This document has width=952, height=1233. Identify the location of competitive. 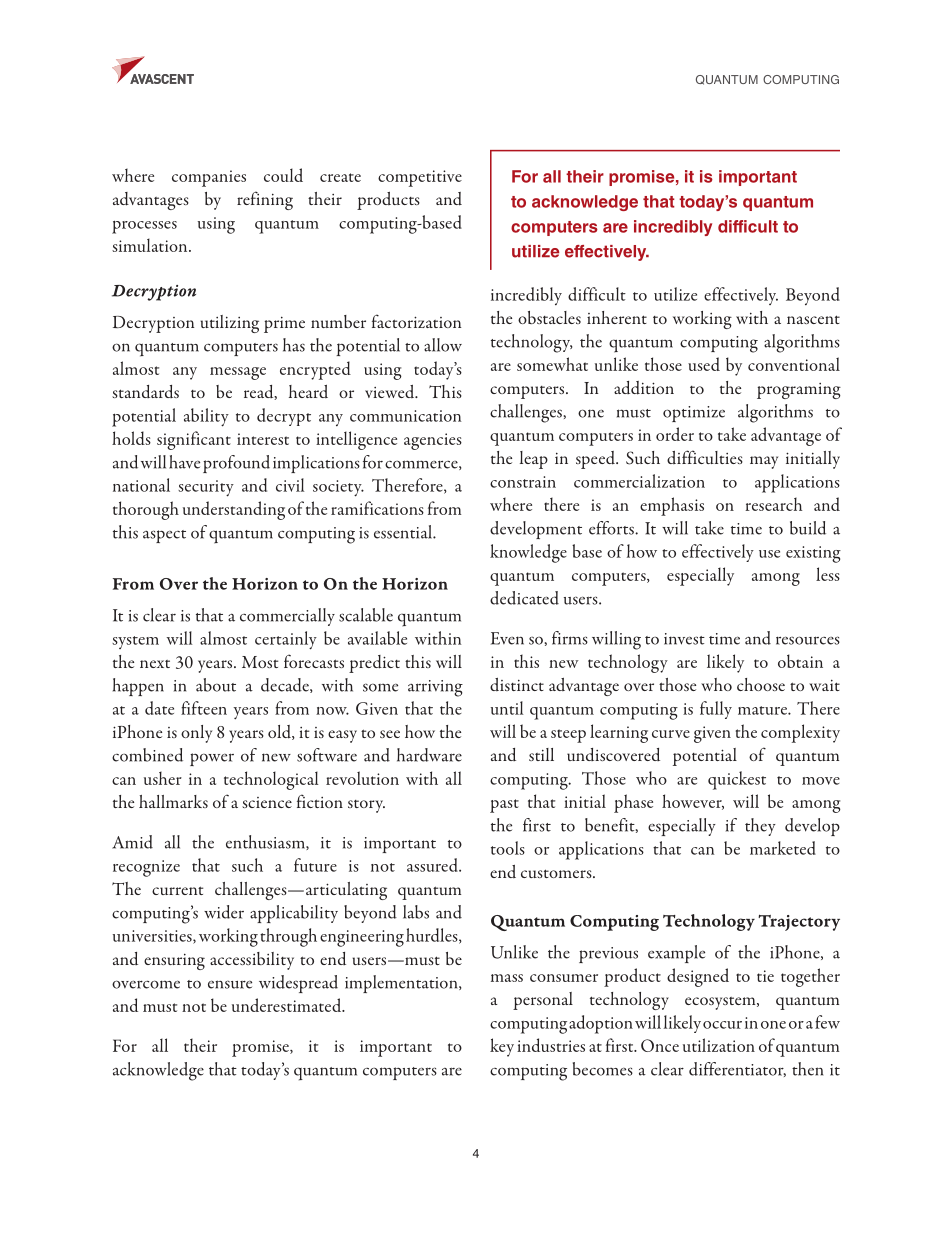
(420, 178).
